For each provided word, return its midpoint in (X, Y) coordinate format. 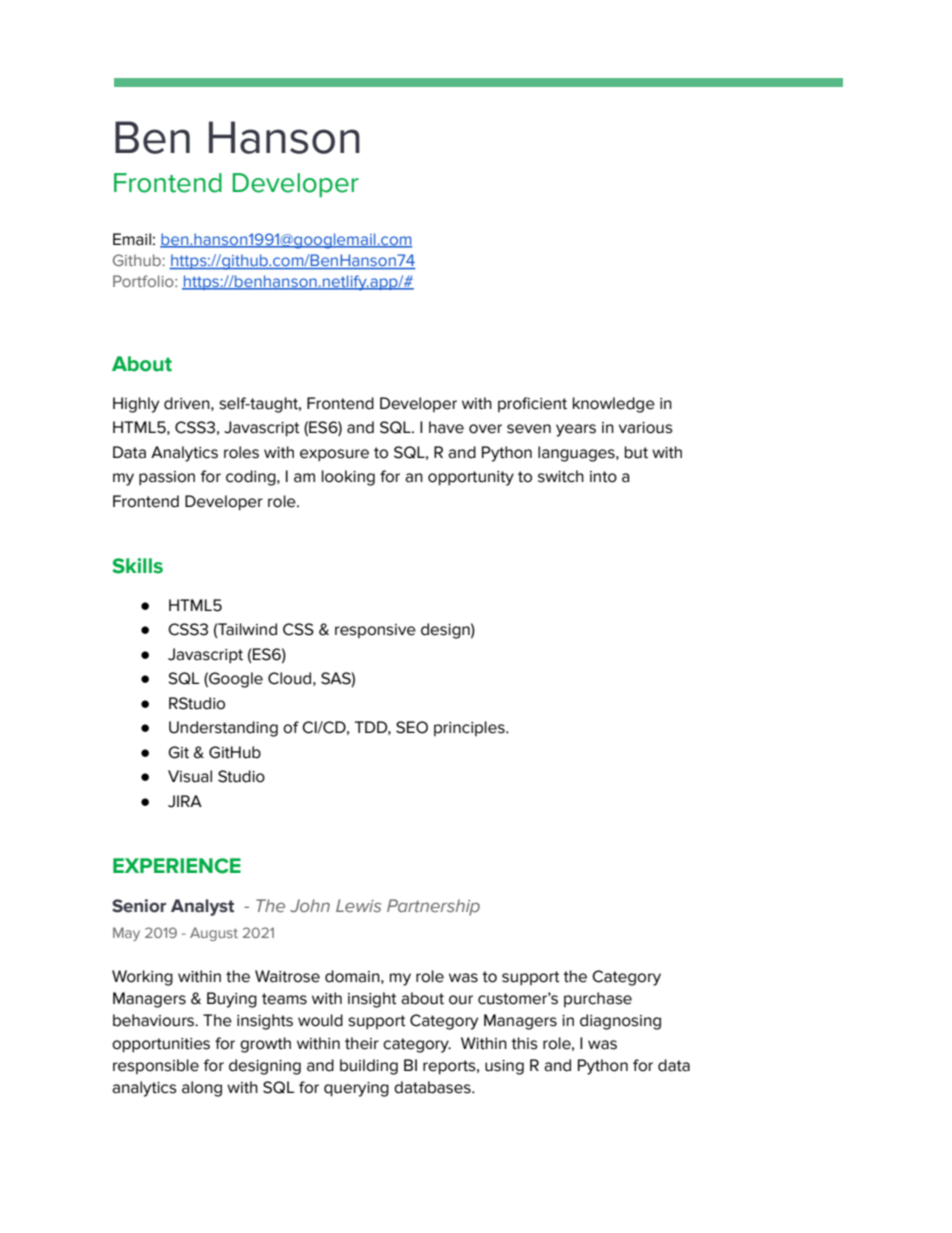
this (524, 1043)
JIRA (185, 801)
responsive (375, 631)
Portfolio (144, 281)
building (369, 1067)
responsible (156, 1066)
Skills (137, 566)
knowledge (614, 405)
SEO (412, 727)
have (446, 427)
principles (470, 728)
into (603, 477)
